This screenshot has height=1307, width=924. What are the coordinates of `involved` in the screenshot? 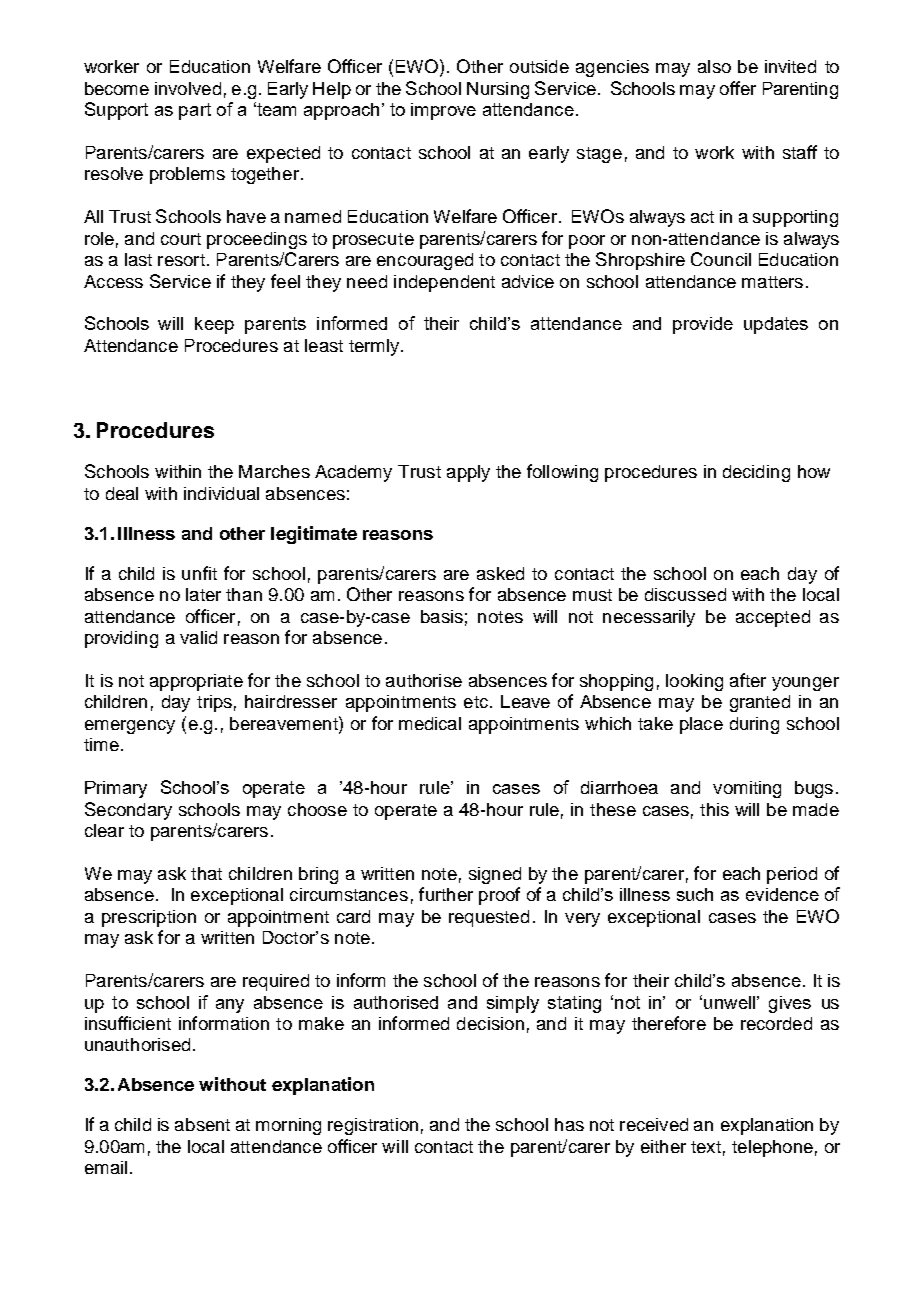 It's located at (188, 88).
